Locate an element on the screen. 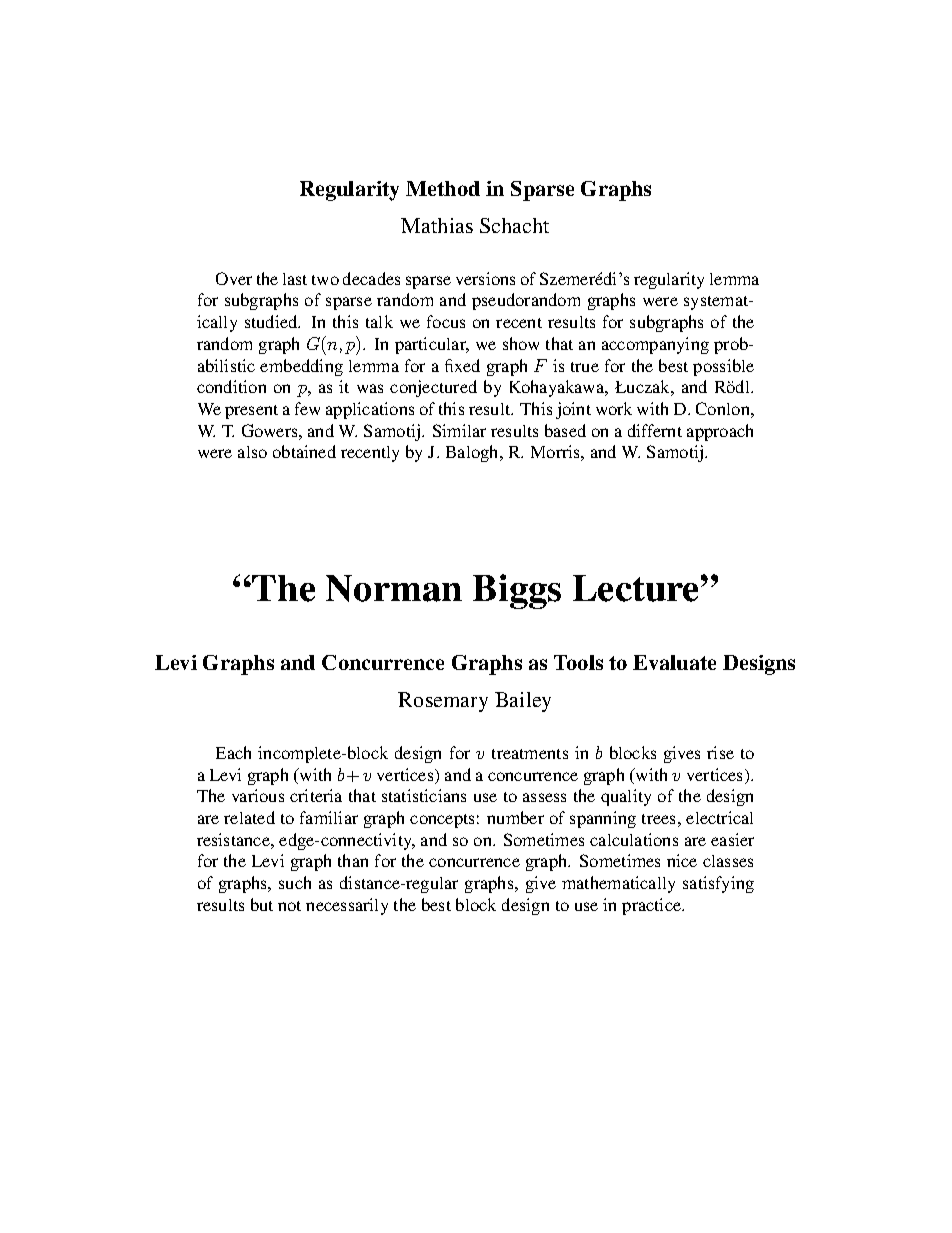 The image size is (952, 1233). last is located at coordinates (295, 279).
